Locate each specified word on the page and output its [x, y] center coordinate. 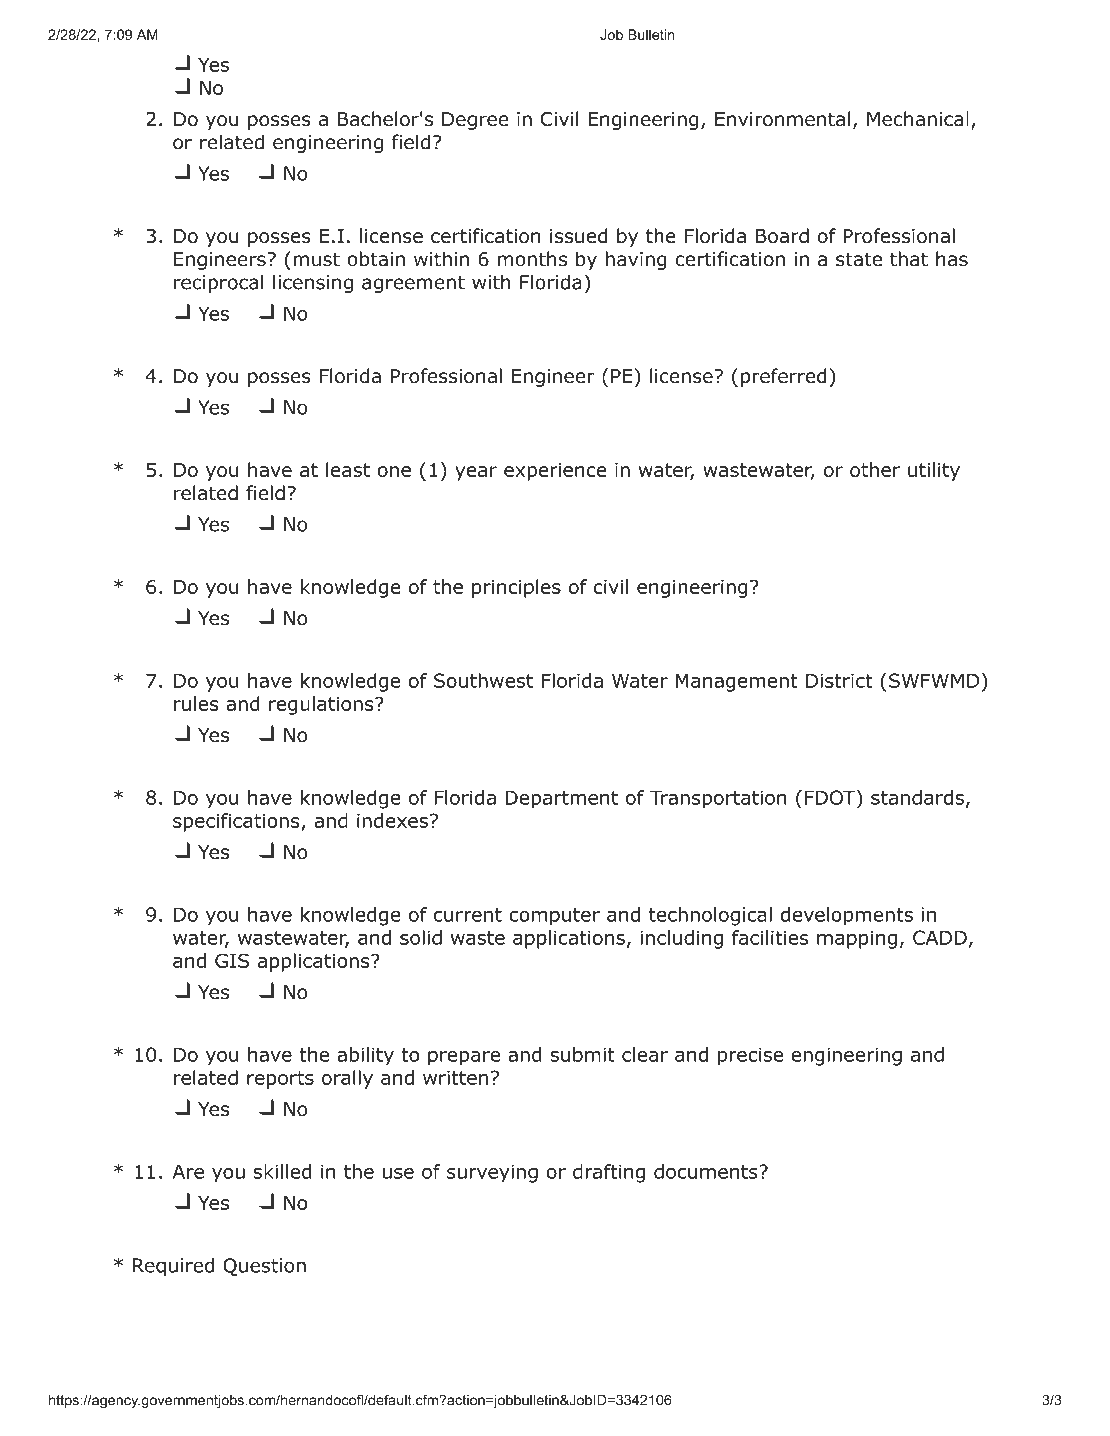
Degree [475, 121]
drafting [609, 1173]
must [316, 259]
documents [707, 1171]
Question [264, 1267]
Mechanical [918, 119]
